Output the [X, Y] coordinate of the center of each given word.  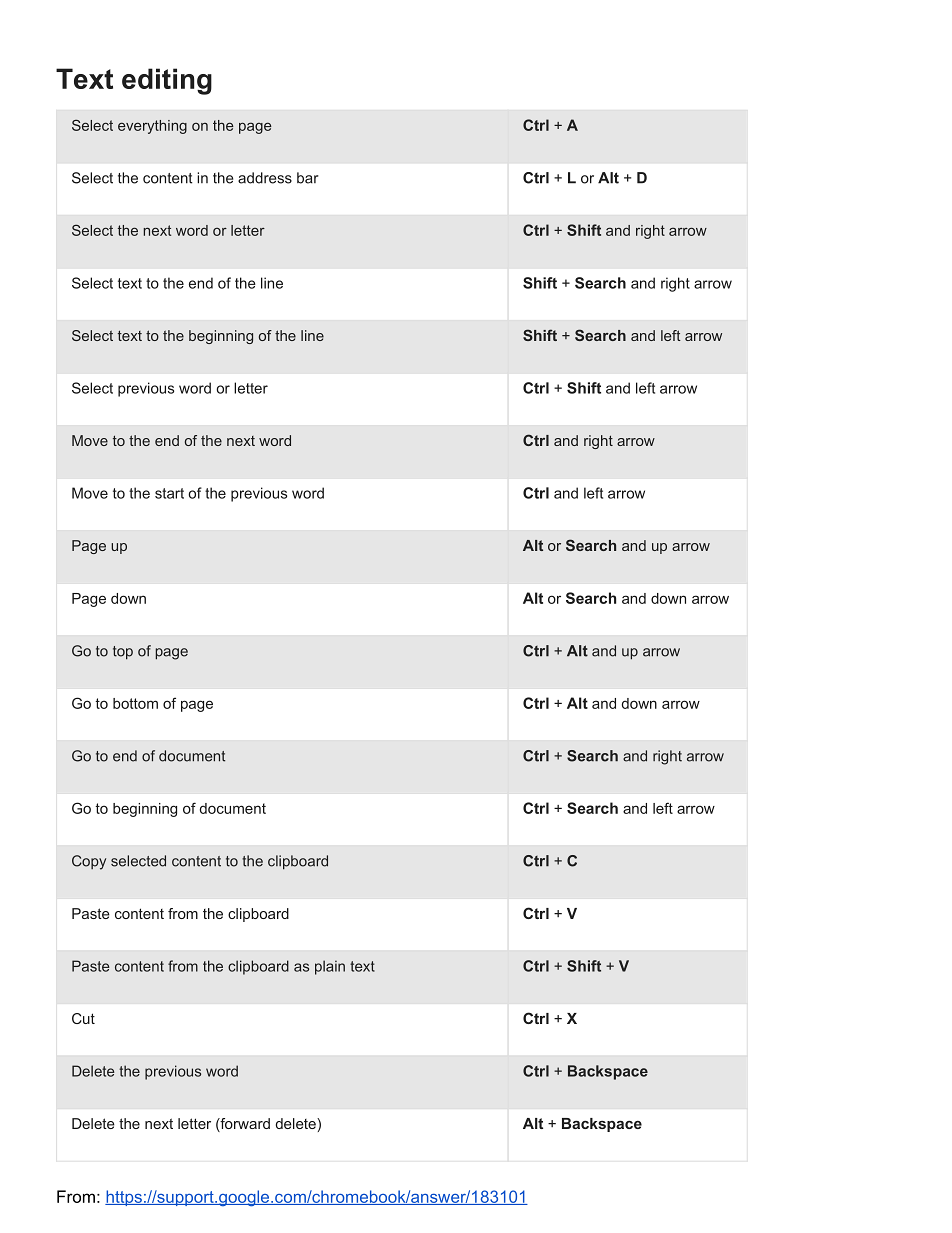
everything [152, 127]
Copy [89, 862]
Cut [83, 1018]
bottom [135, 703]
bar [308, 178]
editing [167, 81]
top [123, 653]
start [169, 493]
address [265, 178]
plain [330, 967]
